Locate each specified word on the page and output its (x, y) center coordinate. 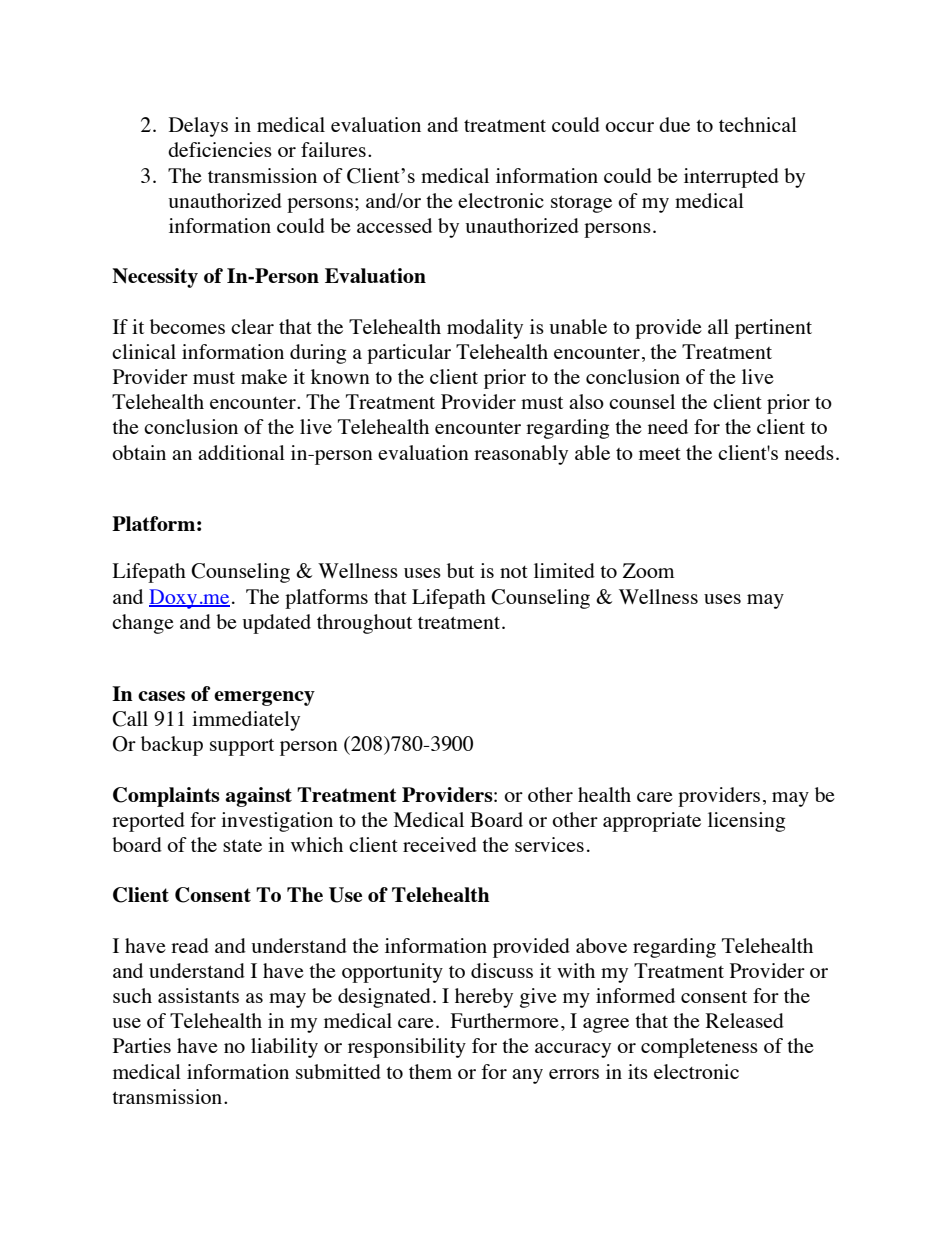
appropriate (652, 822)
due (674, 124)
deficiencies (220, 149)
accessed (394, 225)
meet (660, 454)
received (440, 844)
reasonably (521, 455)
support (242, 747)
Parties (142, 1045)
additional (241, 452)
